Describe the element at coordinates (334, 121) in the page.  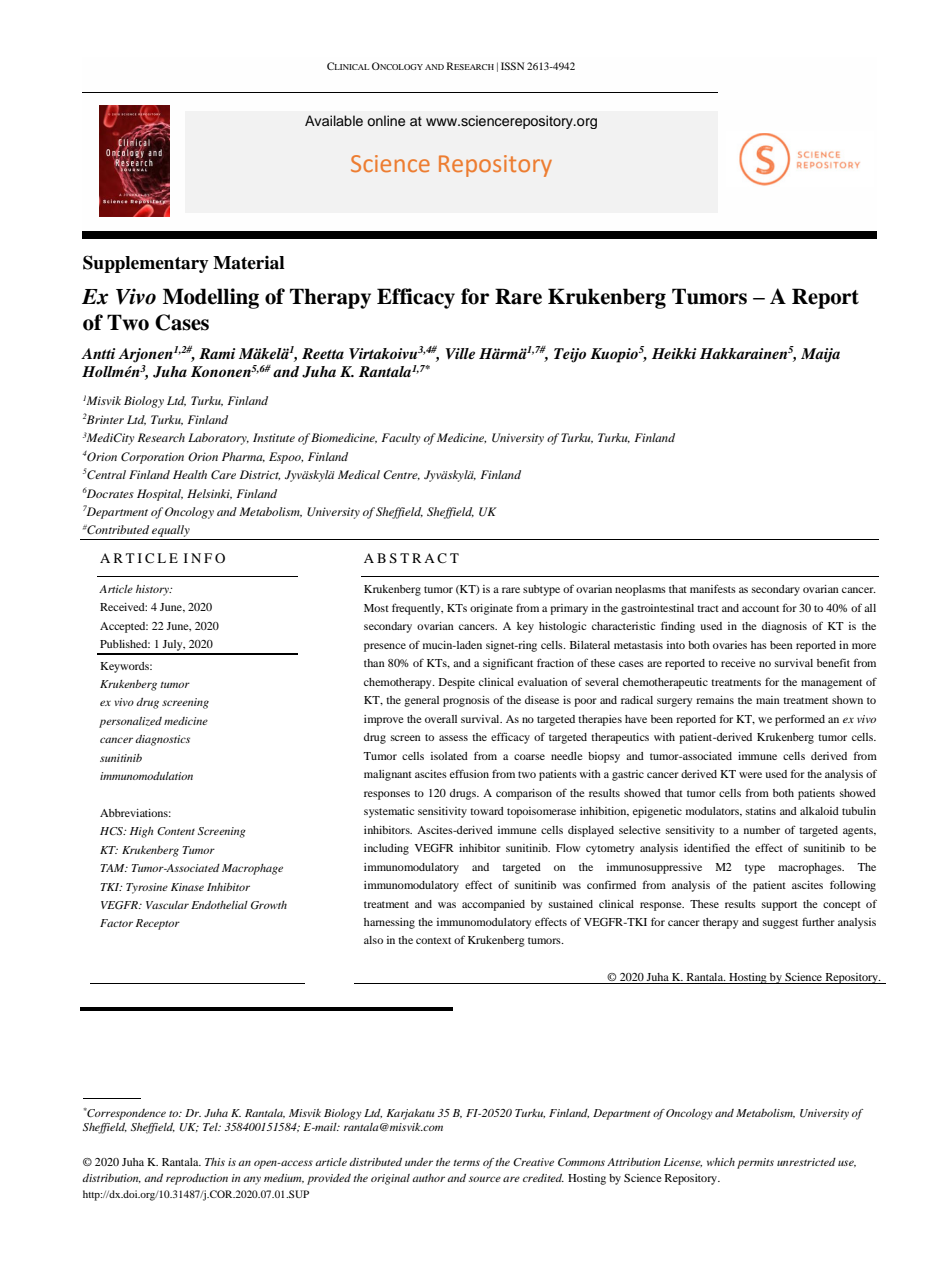
I see `Available` at that location.
